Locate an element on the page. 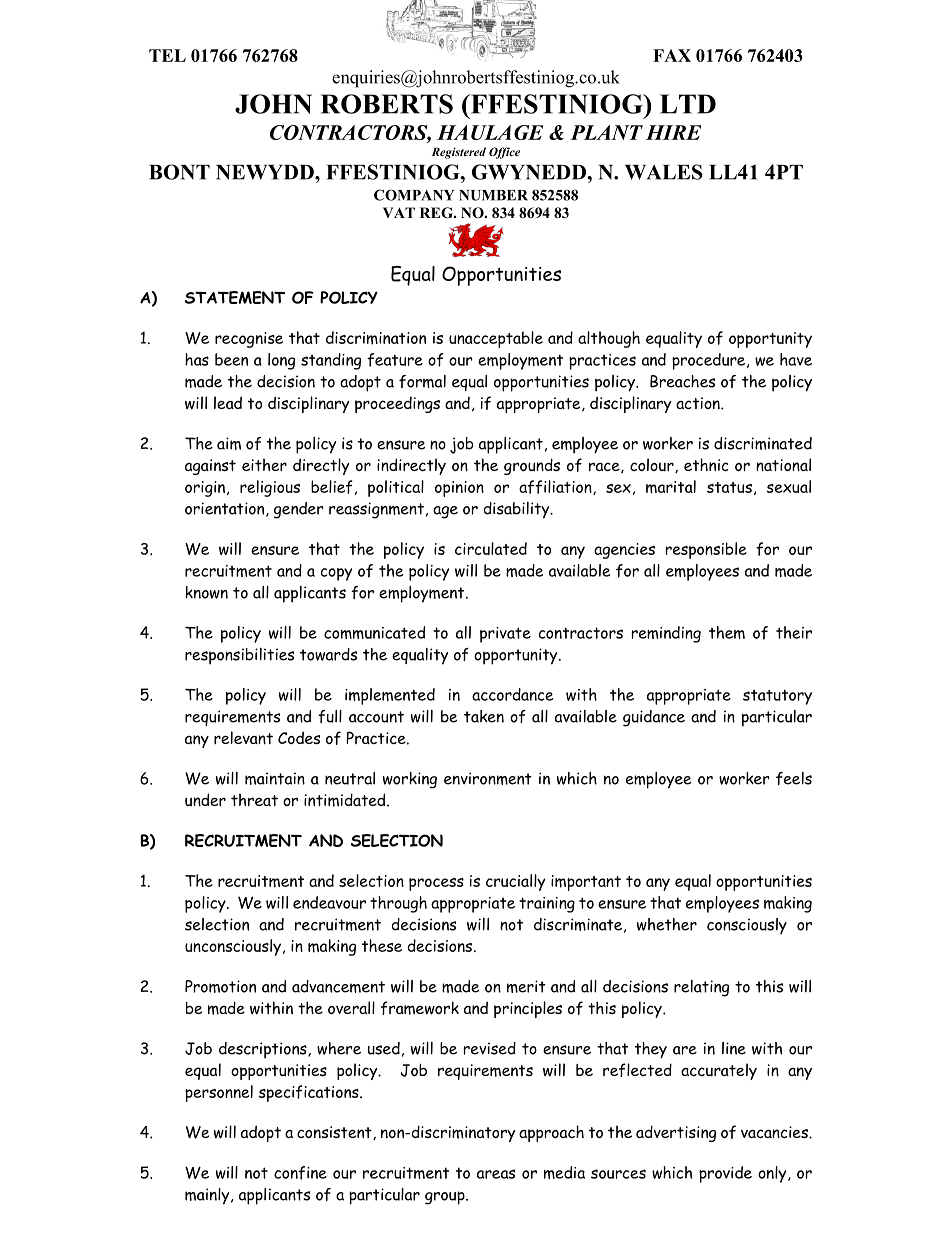 The width and height of the image is (952, 1233). threat is located at coordinates (254, 799).
